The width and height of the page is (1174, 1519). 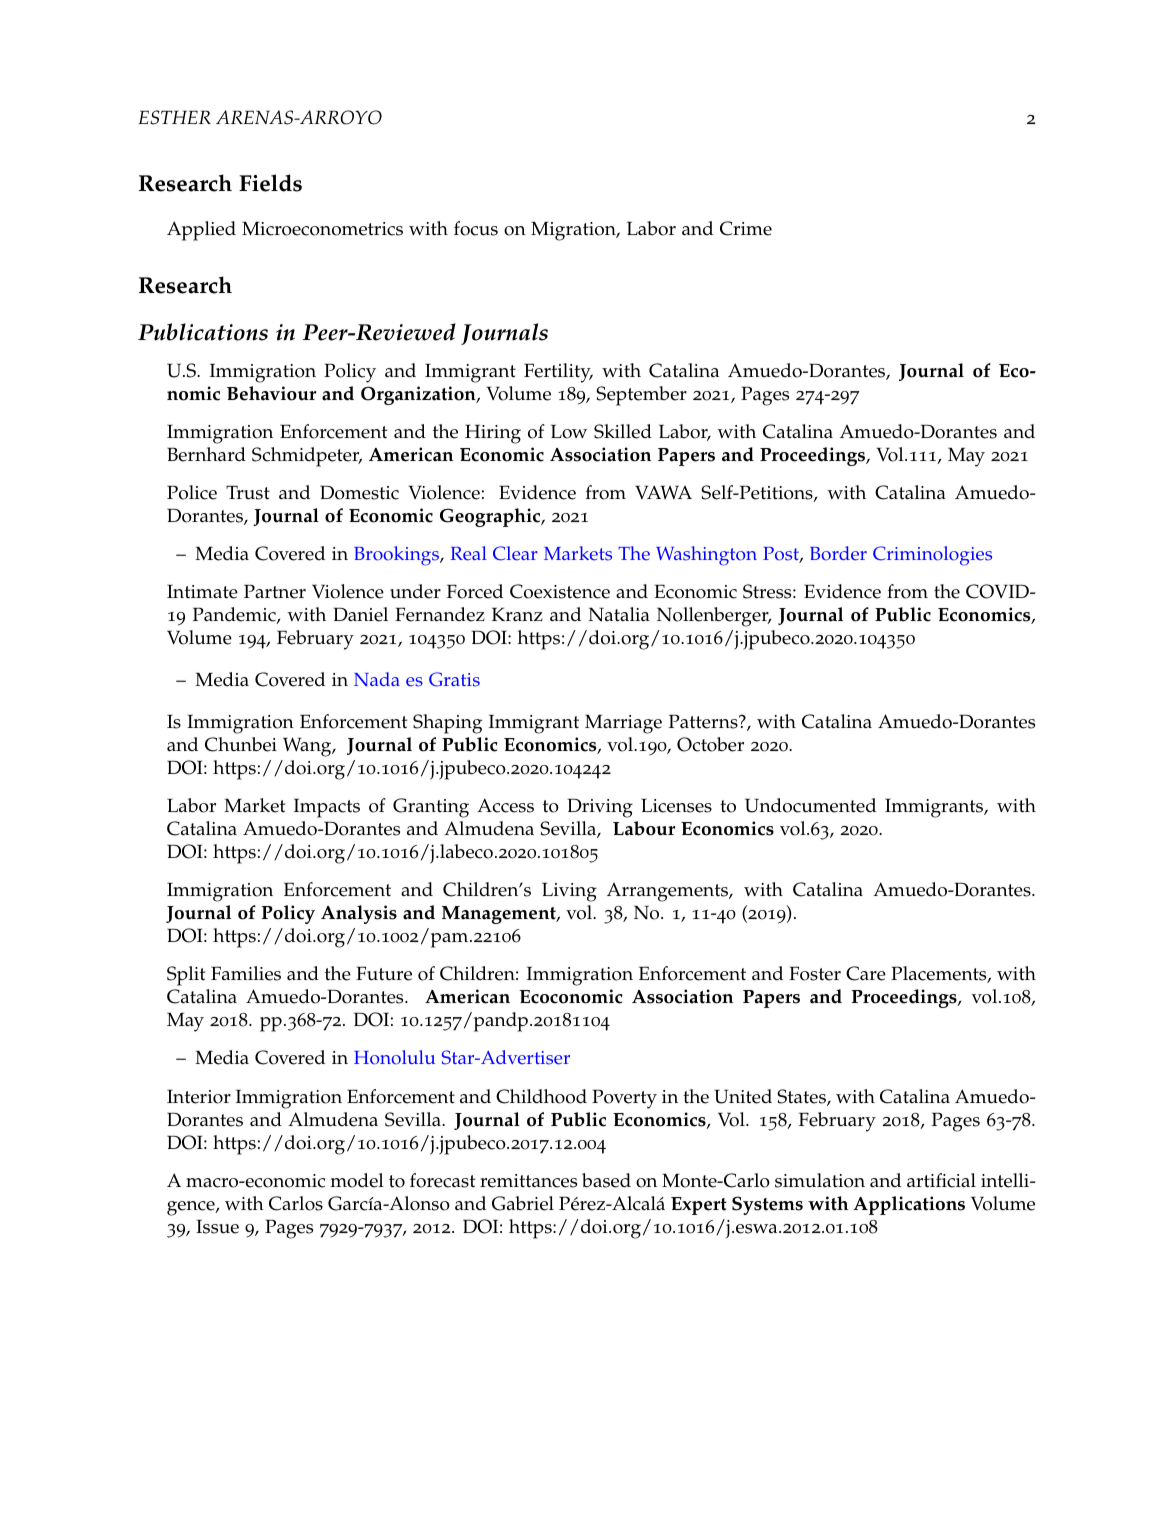 I want to click on Fields, so click(x=270, y=183).
